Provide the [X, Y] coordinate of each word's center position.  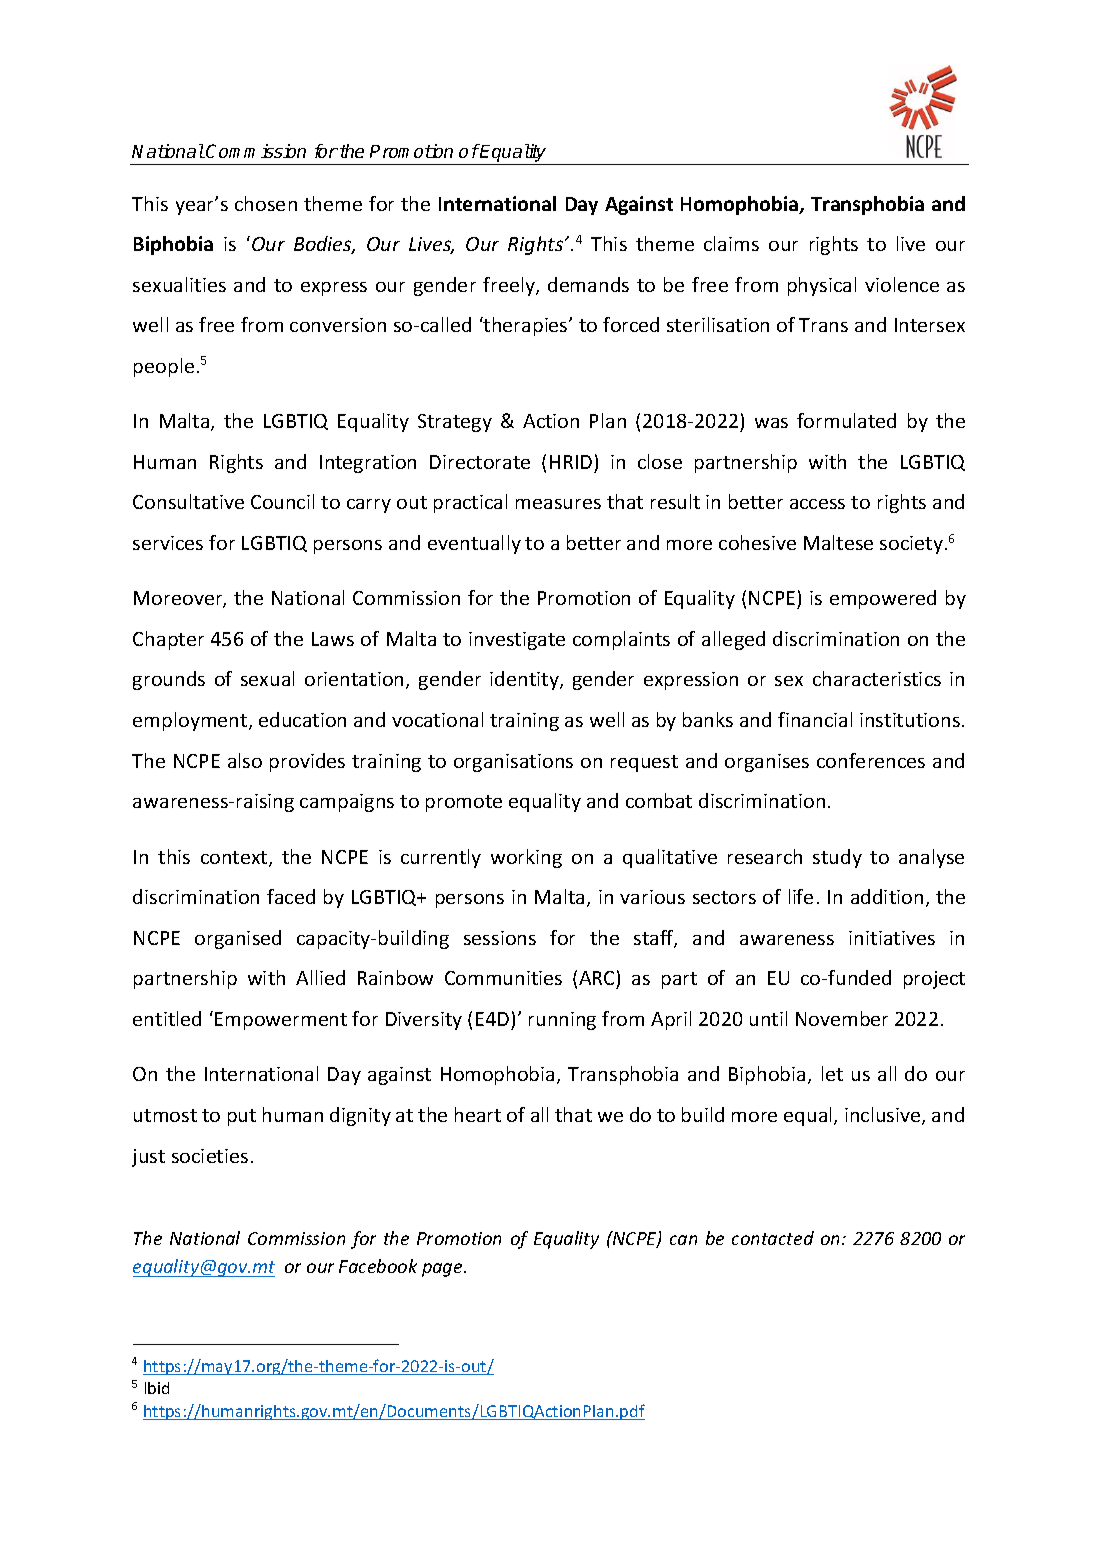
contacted [773, 1238]
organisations [513, 763]
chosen [266, 203]
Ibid [157, 1388]
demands [588, 284]
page [443, 1270]
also [245, 760]
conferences [871, 760]
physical [822, 286]
